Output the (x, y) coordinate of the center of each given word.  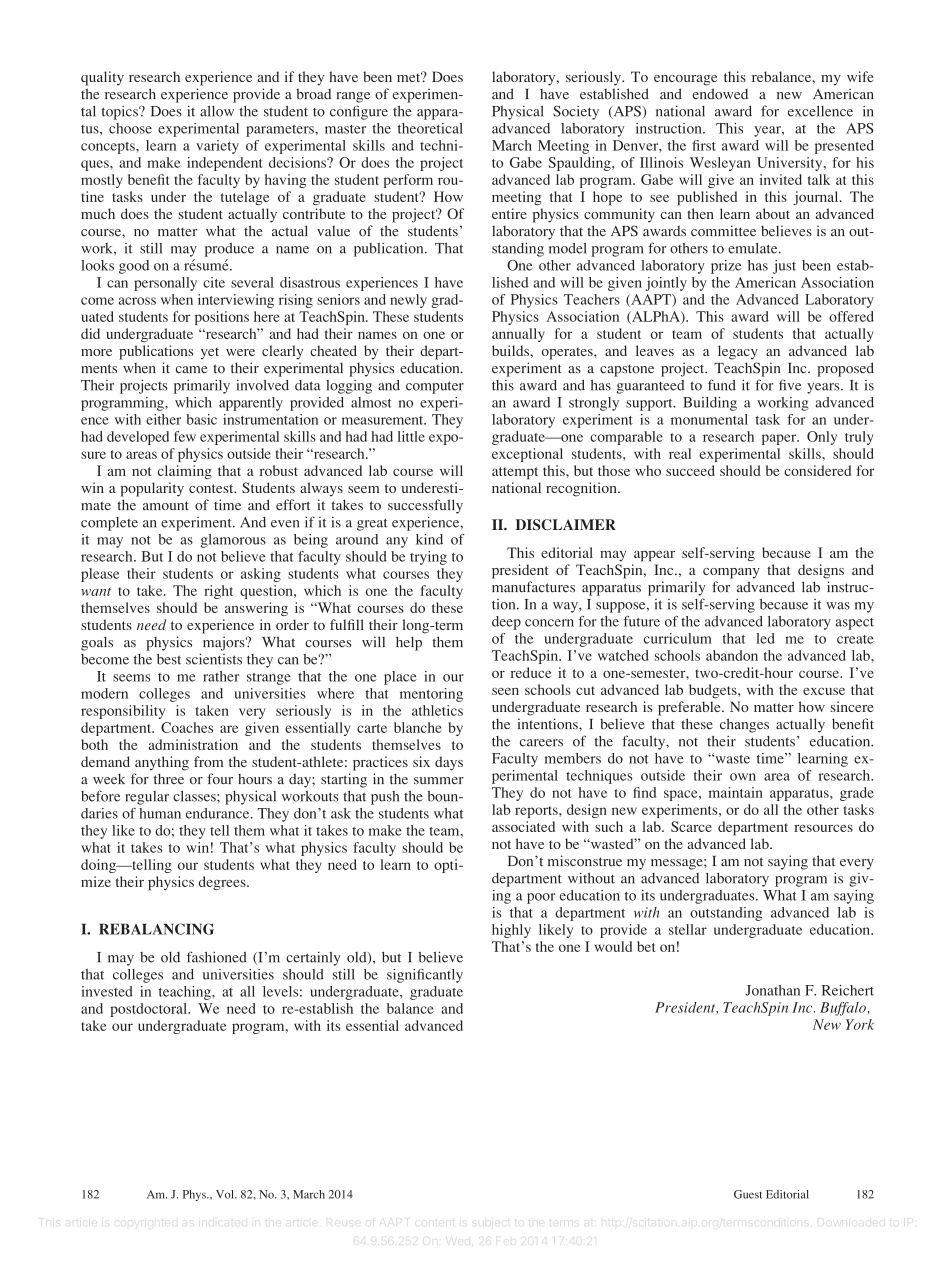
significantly (425, 976)
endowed (720, 94)
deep (506, 623)
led (765, 638)
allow (217, 111)
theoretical (430, 128)
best (169, 659)
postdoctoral (149, 1010)
